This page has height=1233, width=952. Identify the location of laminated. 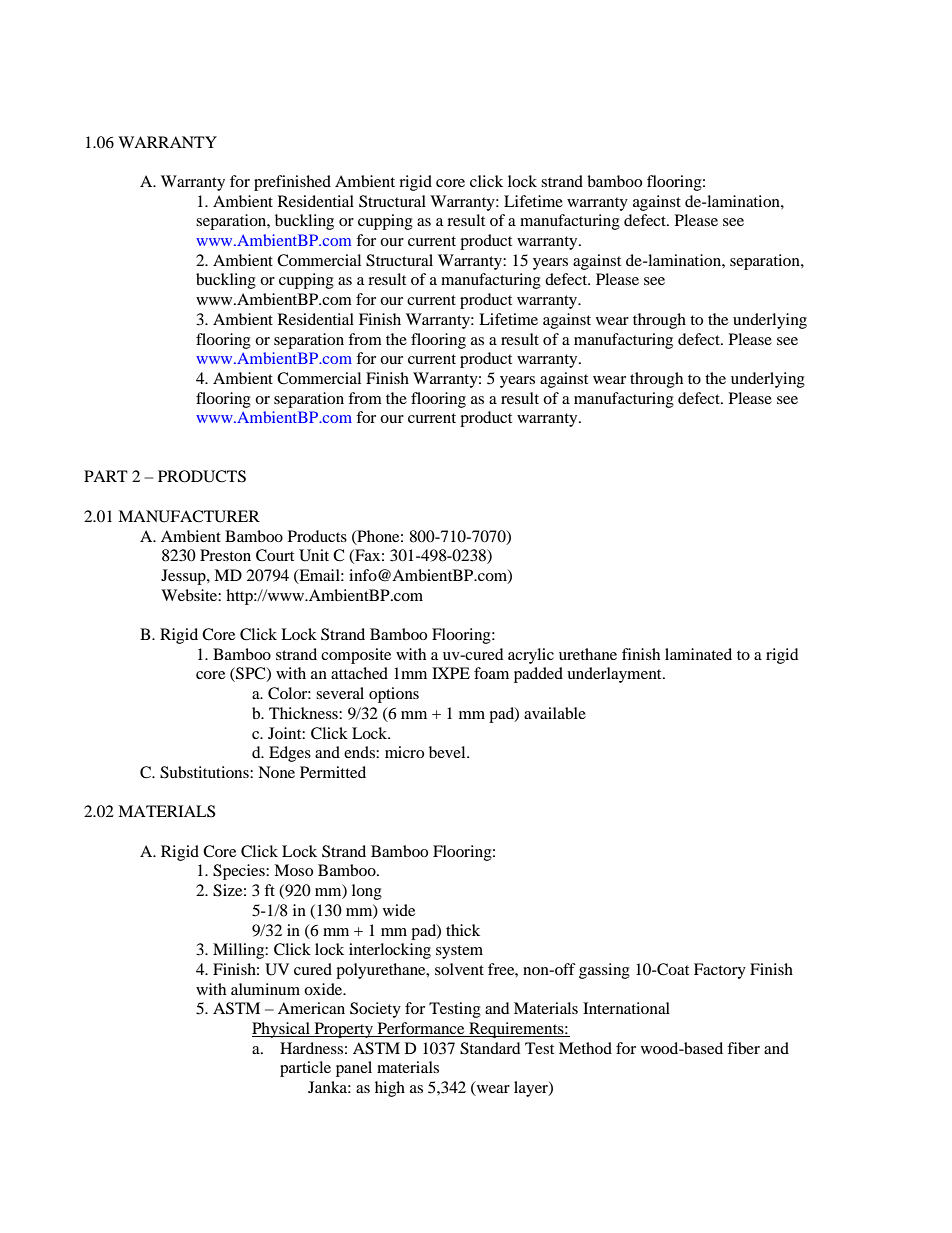
(698, 654).
